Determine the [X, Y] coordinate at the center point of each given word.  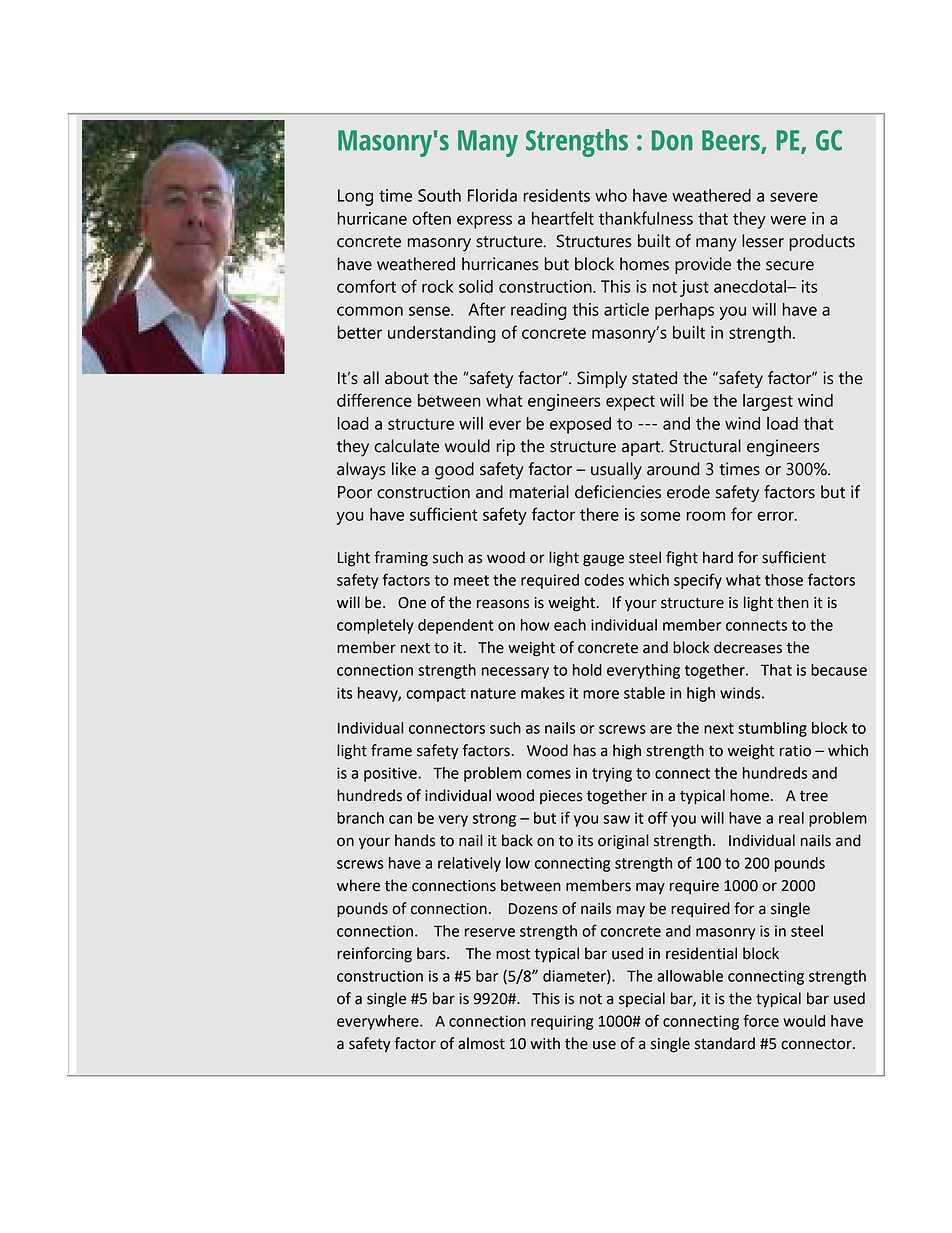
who [611, 195]
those [784, 580]
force [761, 1020]
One [412, 603]
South [439, 195]
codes [604, 580]
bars [432, 953]
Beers [732, 141]
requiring [562, 1022]
